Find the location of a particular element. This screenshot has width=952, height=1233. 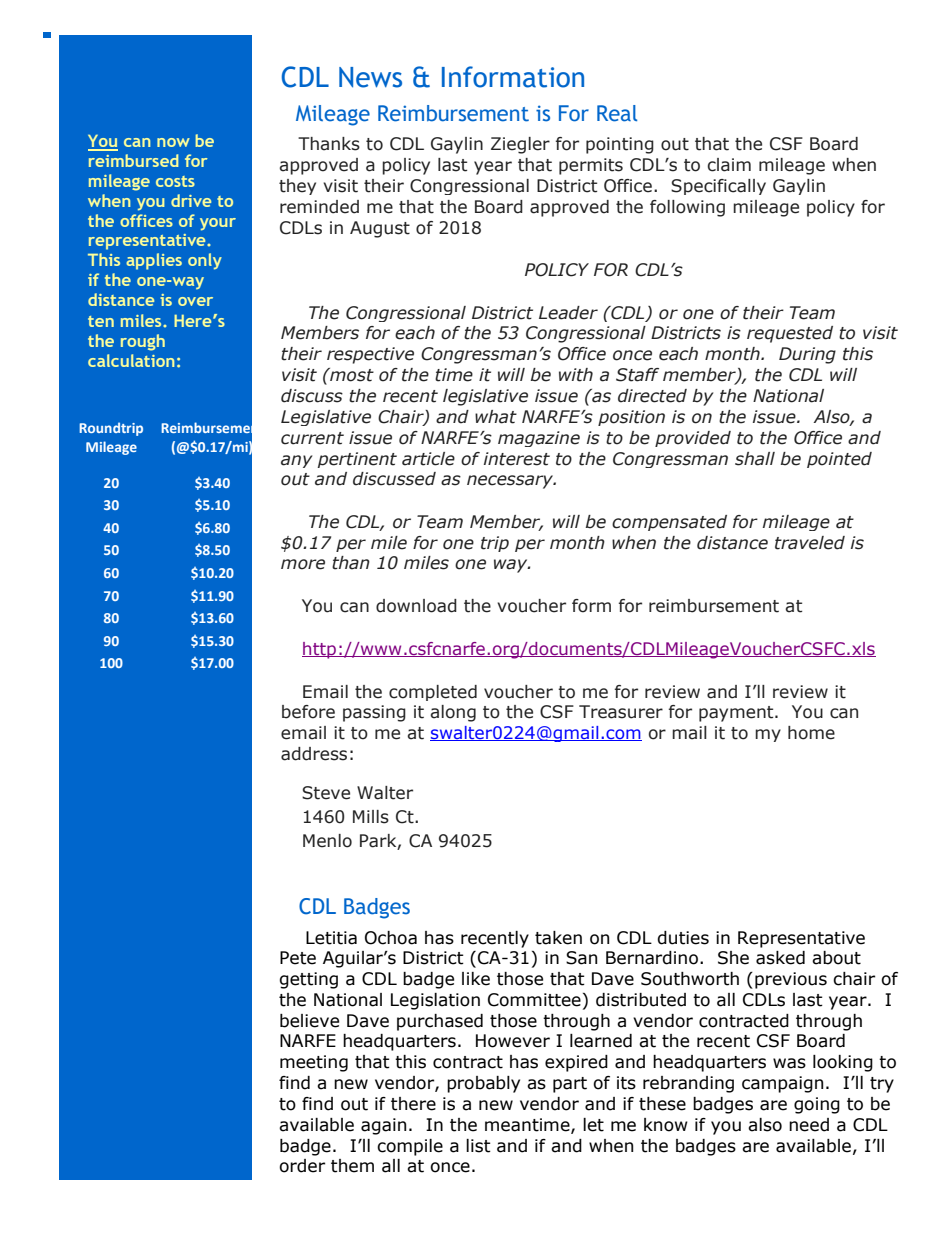

Menlo is located at coordinates (327, 841).
